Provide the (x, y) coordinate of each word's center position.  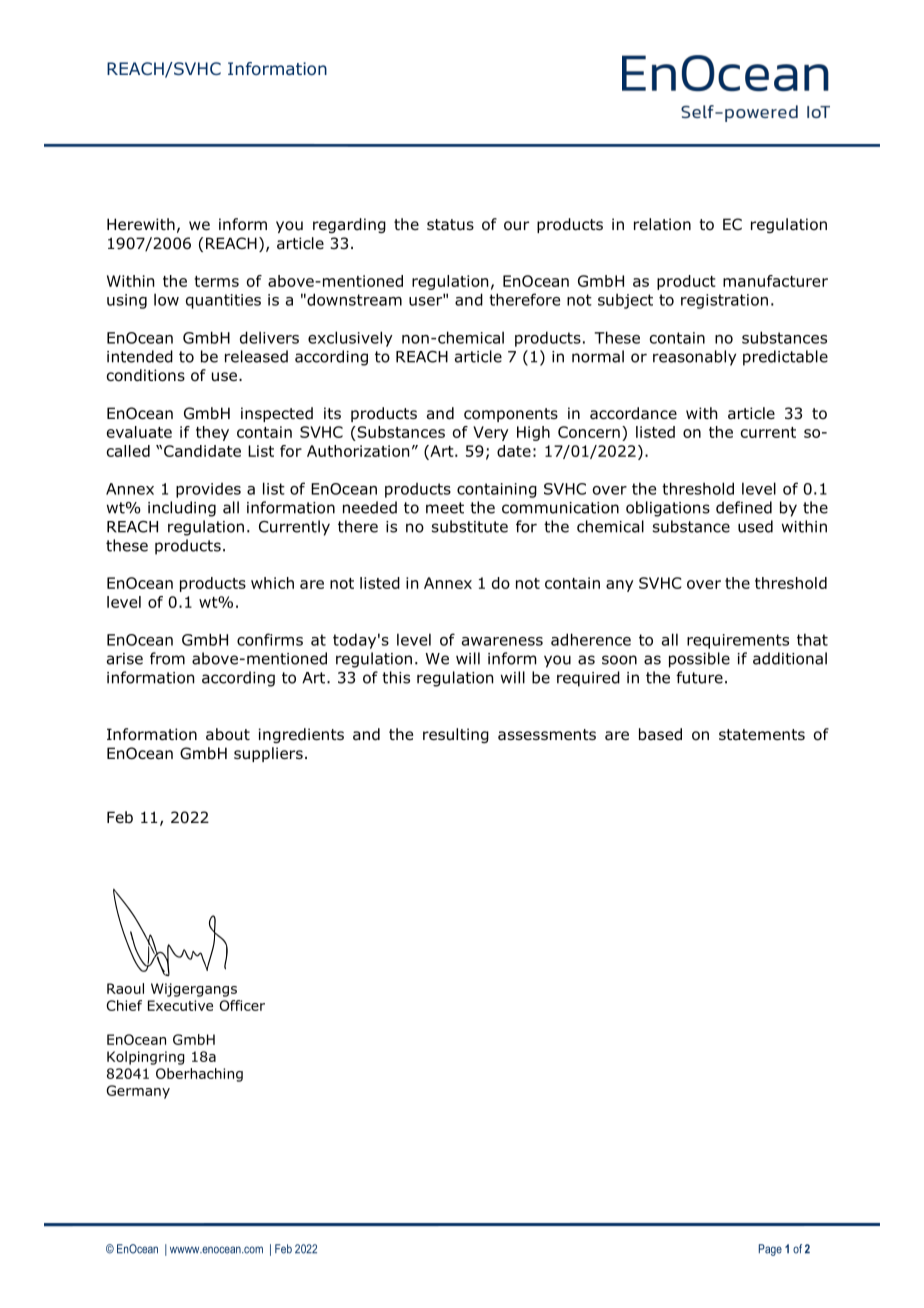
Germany (138, 1092)
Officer (242, 1005)
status (450, 225)
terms (216, 281)
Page (770, 1250)
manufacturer (775, 281)
